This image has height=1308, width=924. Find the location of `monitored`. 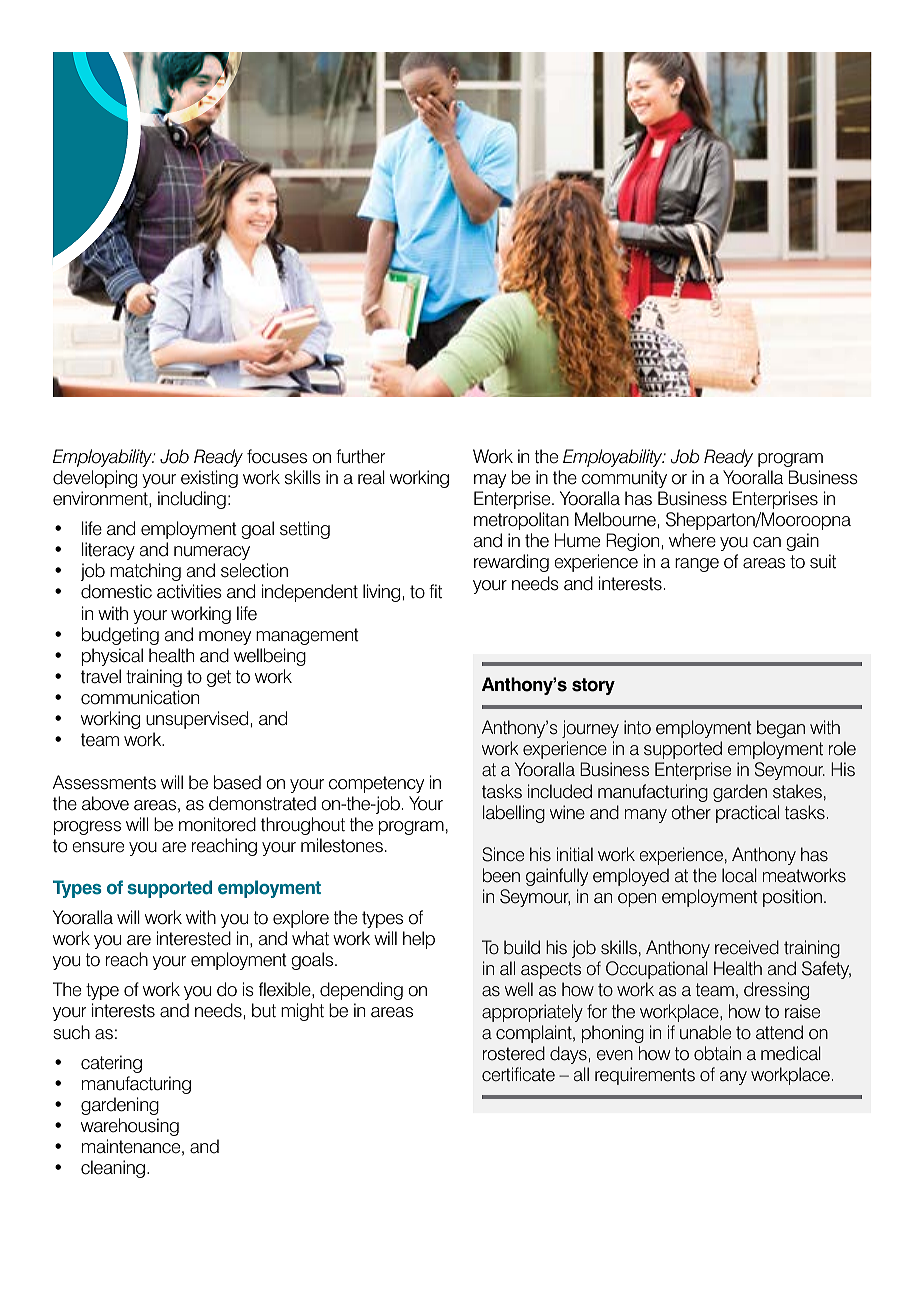

monitored is located at coordinates (217, 824).
